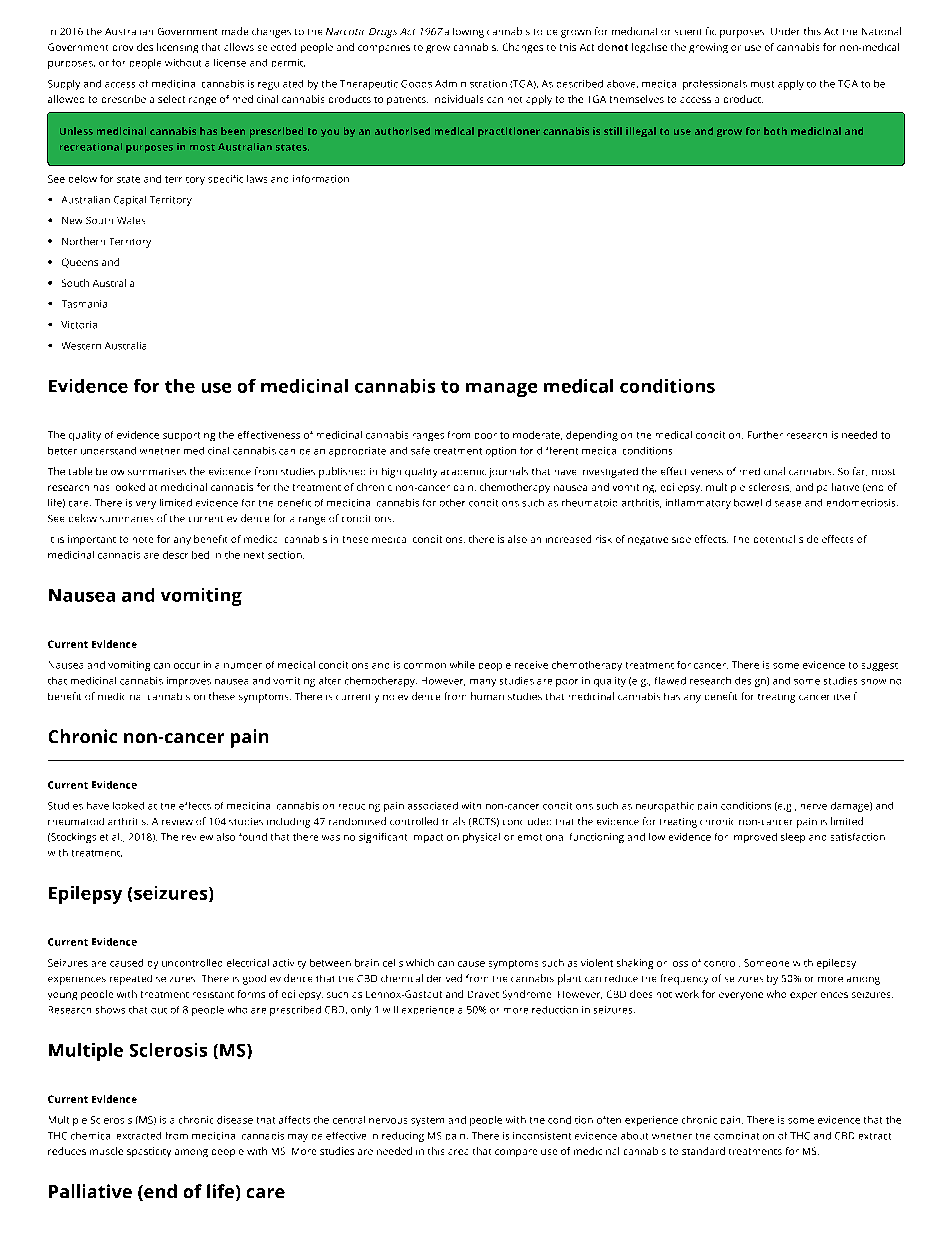  Describe the element at coordinates (462, 665) in the screenshot. I see `while` at that location.
